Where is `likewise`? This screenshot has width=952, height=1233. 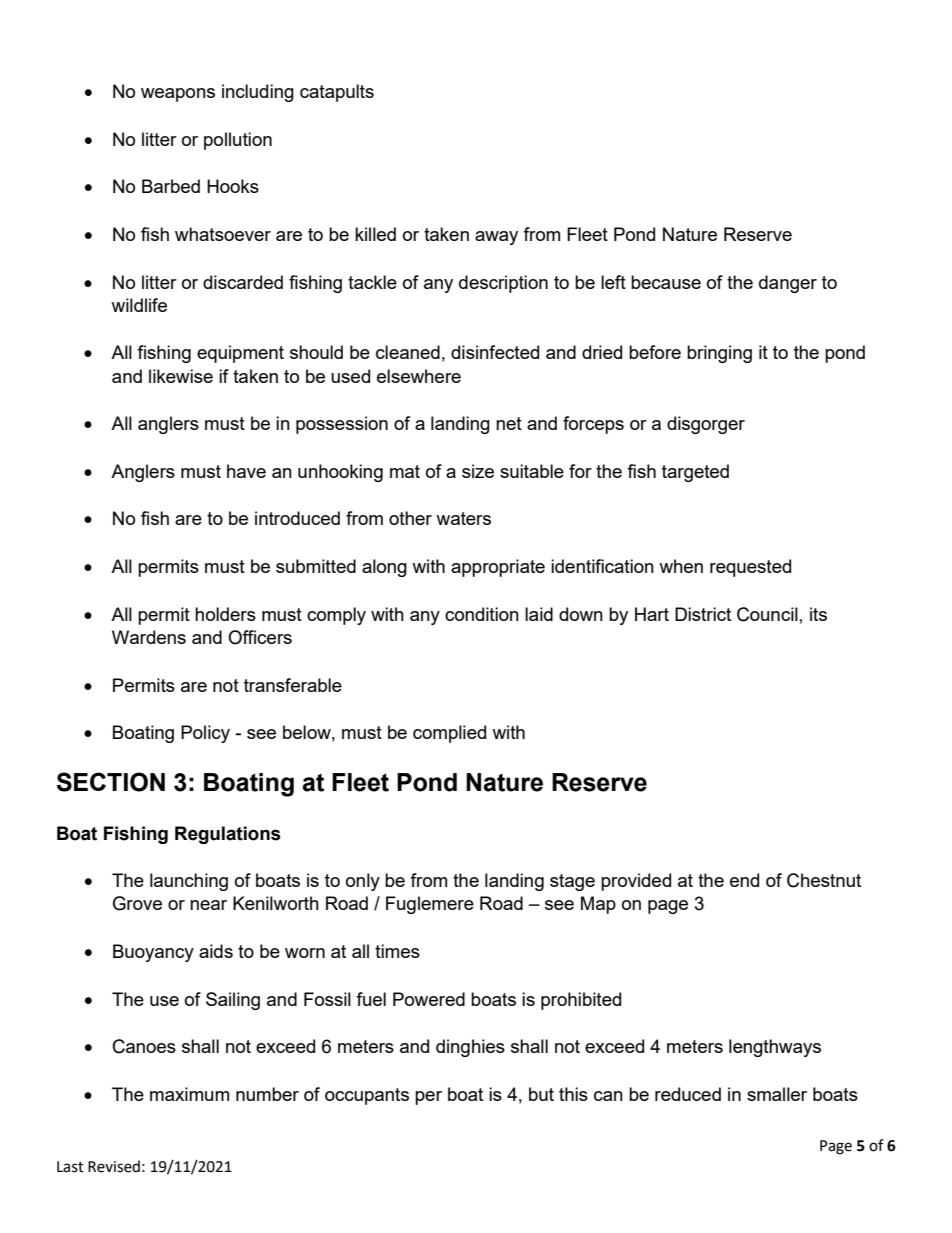
likewise is located at coordinates (181, 376).
